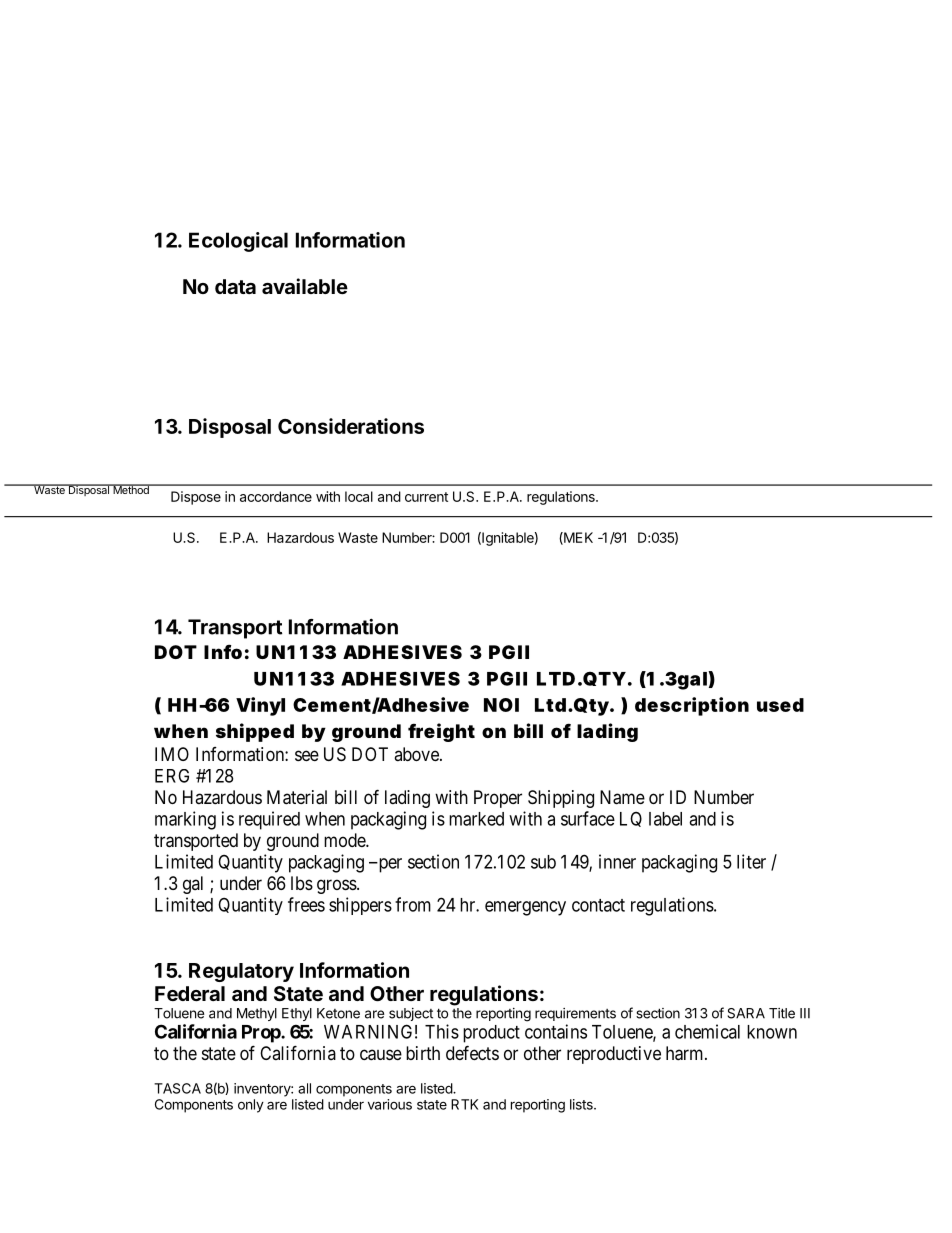  I want to click on label, so click(665, 819).
